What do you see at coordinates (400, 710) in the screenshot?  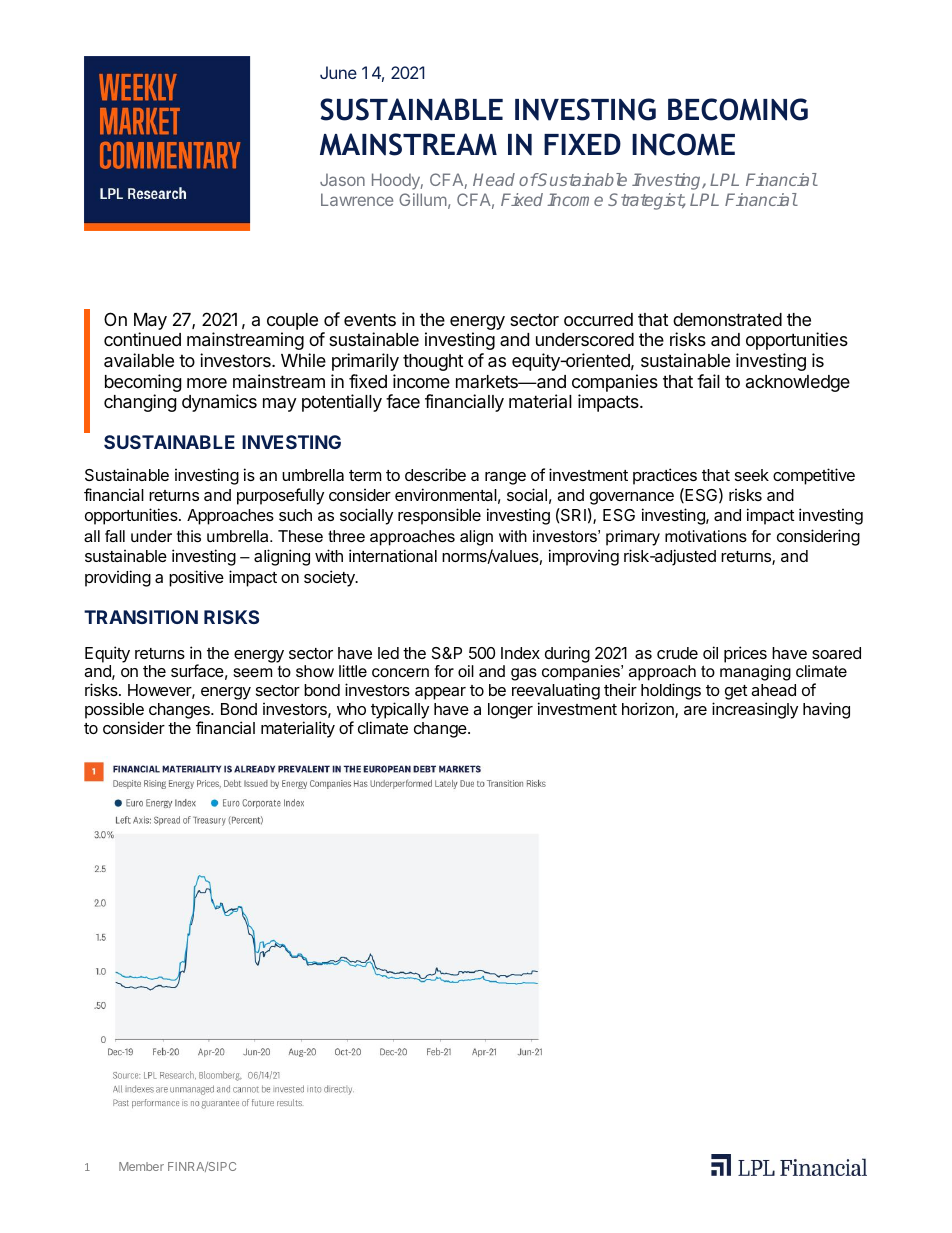 I see `typically` at bounding box center [400, 710].
